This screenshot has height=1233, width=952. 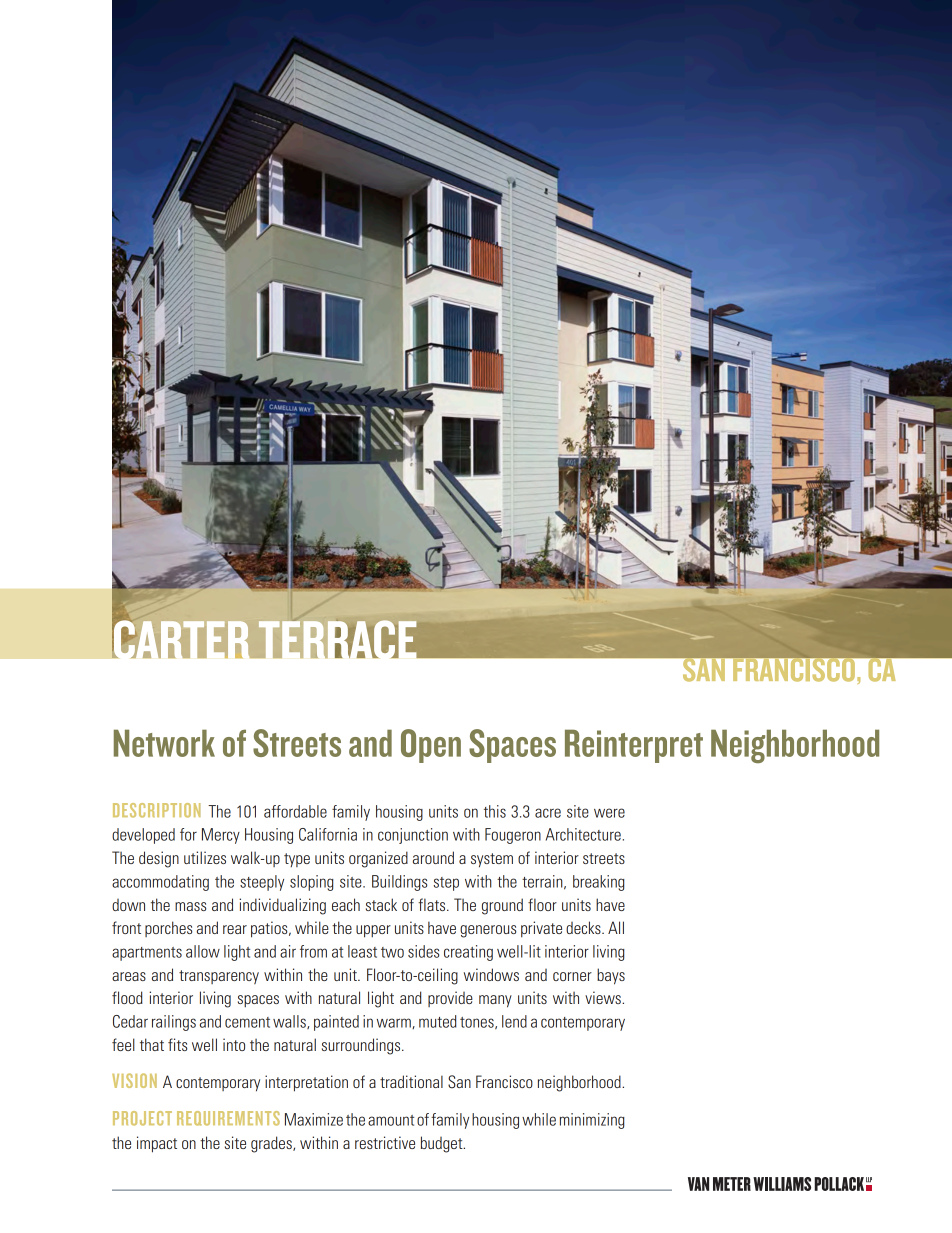 What do you see at coordinates (583, 834) in the screenshot?
I see `Architecture` at bounding box center [583, 834].
